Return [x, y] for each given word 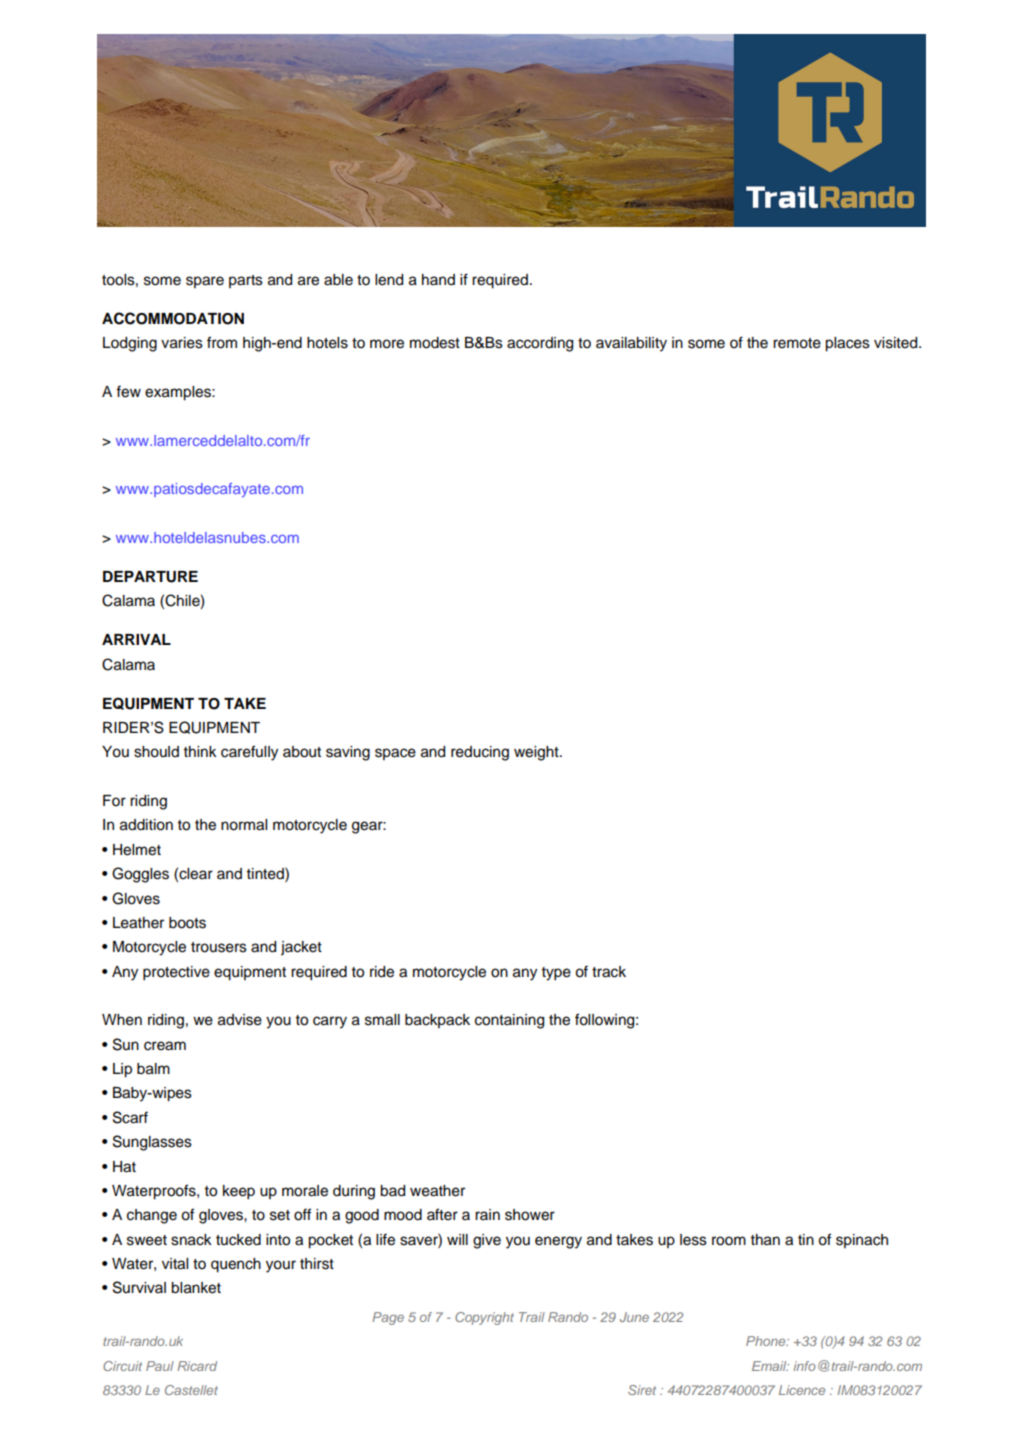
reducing [480, 753]
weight [537, 753]
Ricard [197, 1366]
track [609, 972]
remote [797, 343]
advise [240, 1020]
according [540, 344]
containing [509, 1021]
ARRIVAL [136, 639]
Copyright [484, 1318]
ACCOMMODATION [173, 318]
